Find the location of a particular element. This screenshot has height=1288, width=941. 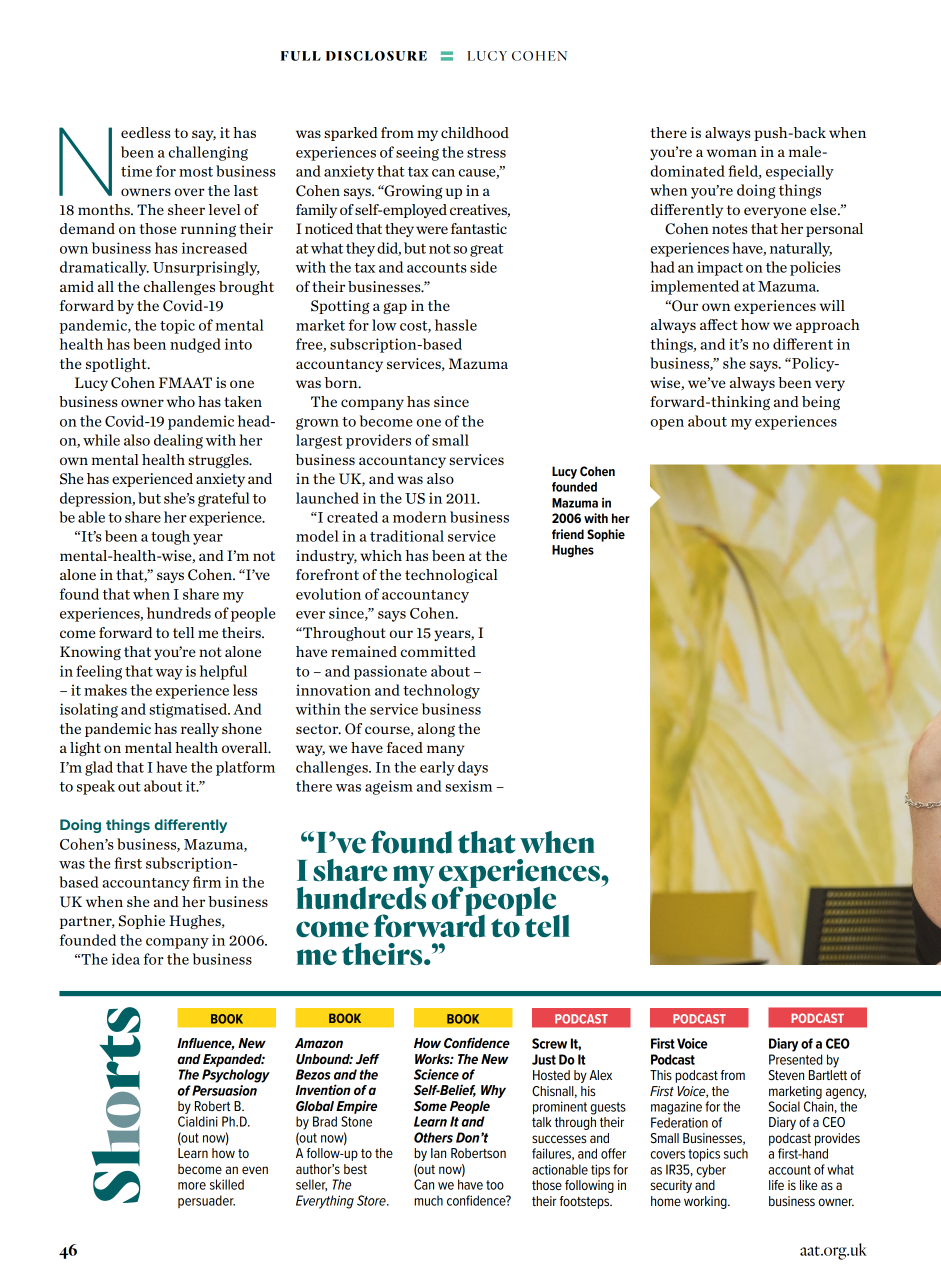

stress is located at coordinates (486, 153).
